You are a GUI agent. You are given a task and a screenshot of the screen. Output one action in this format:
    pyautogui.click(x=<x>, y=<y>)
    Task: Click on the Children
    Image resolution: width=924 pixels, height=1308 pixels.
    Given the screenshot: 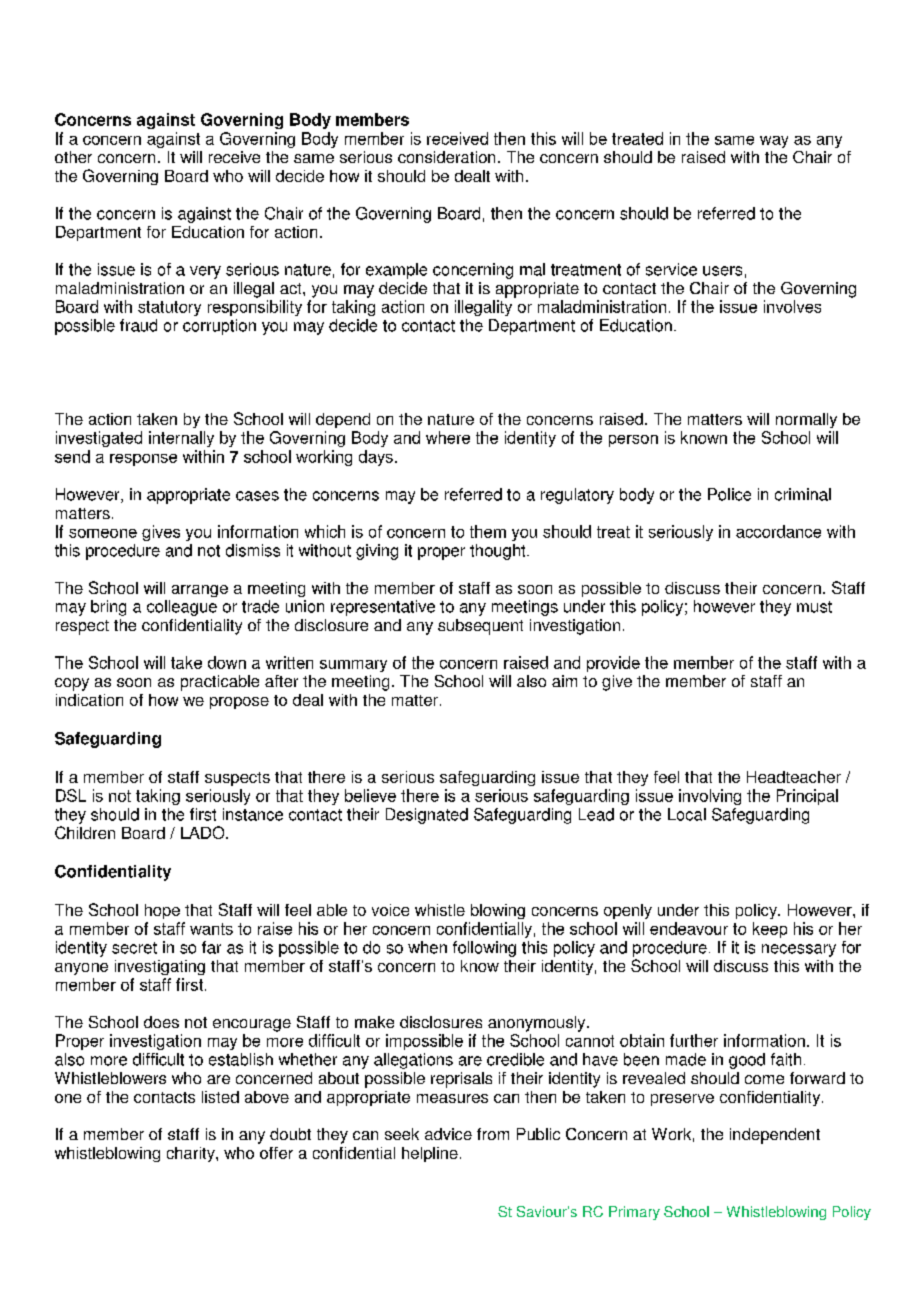 What is the action you would take?
    pyautogui.click(x=85, y=832)
